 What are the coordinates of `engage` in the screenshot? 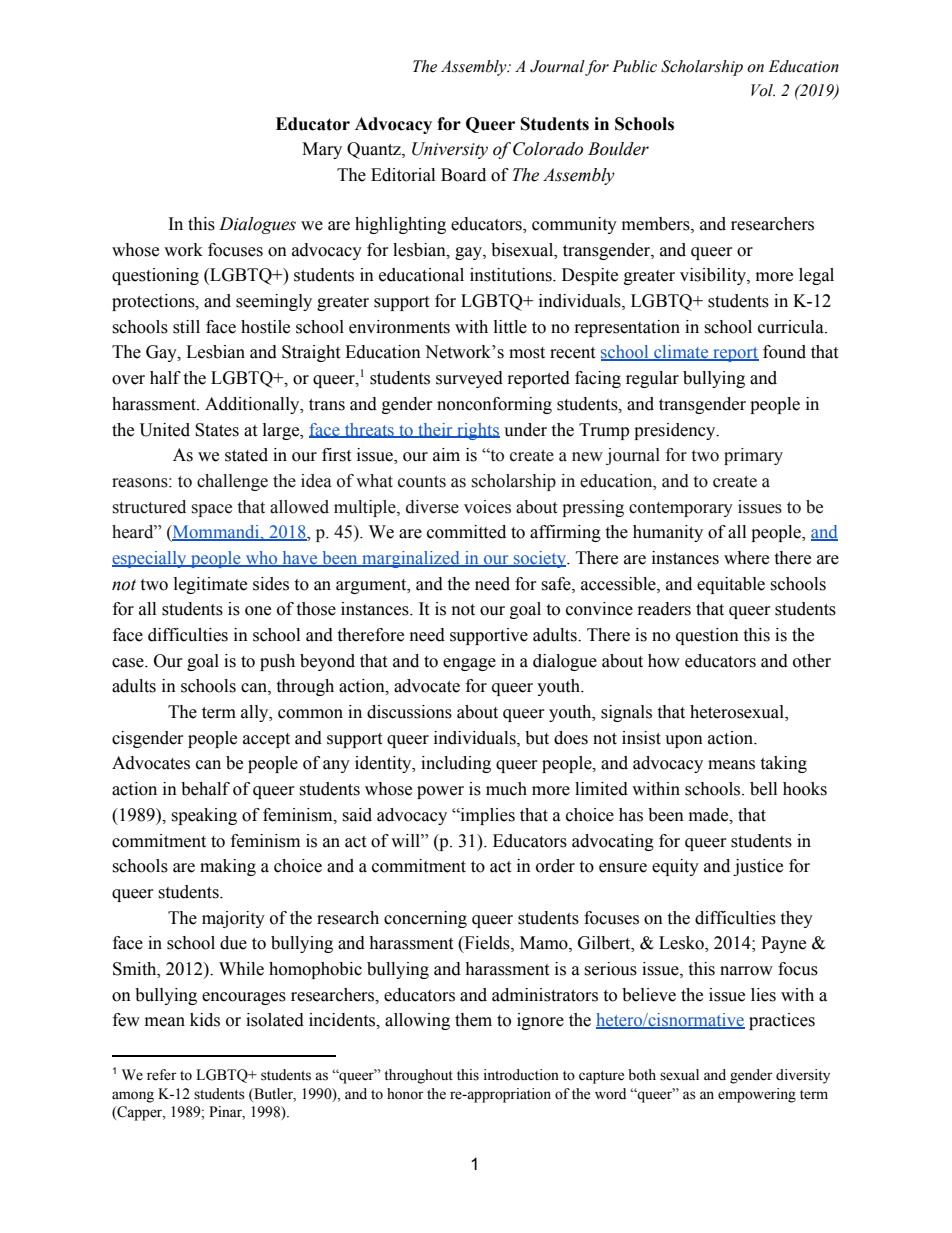 It's located at (469, 664).
